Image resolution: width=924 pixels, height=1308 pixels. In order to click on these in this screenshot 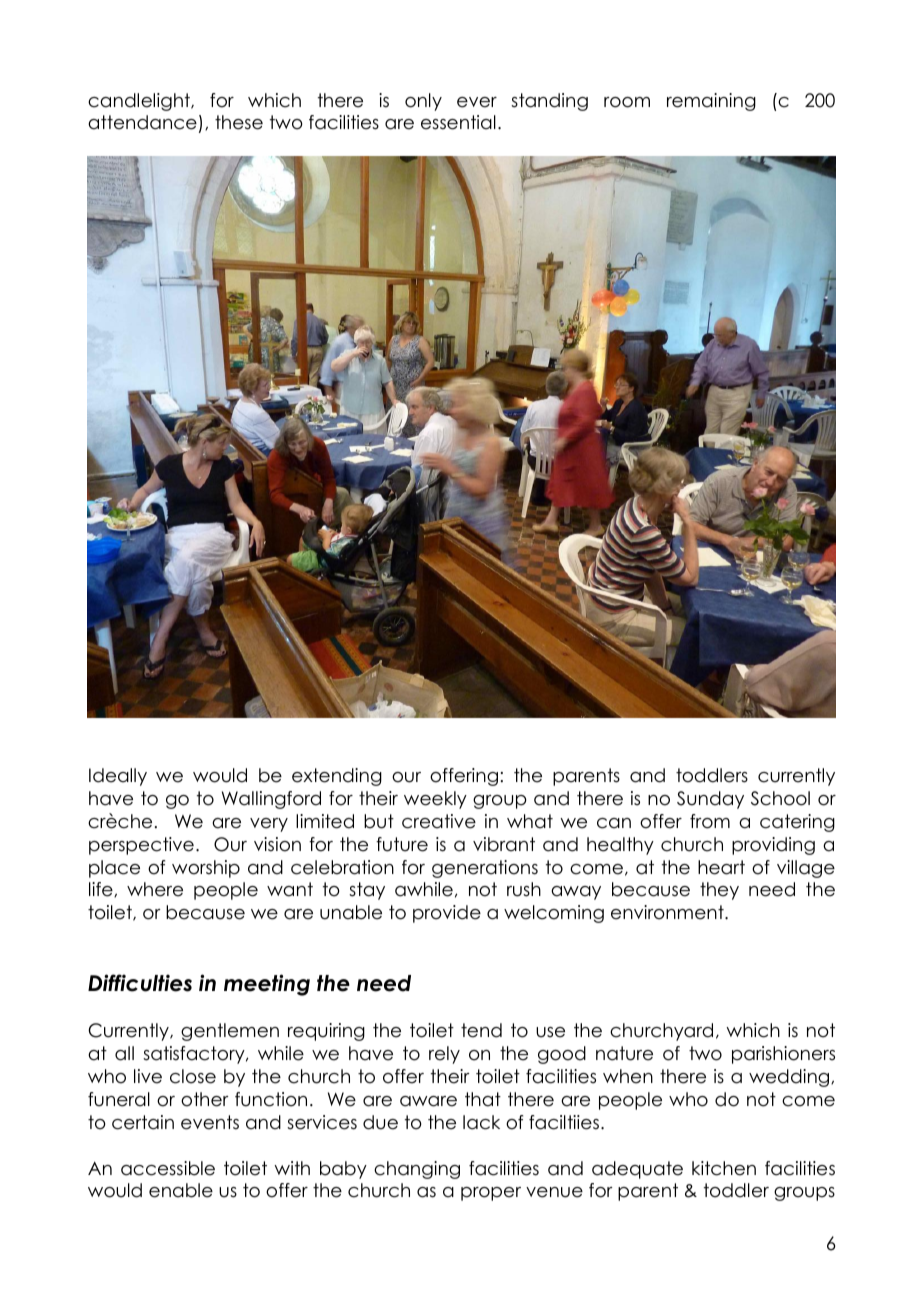, I will do `click(239, 122)`.
